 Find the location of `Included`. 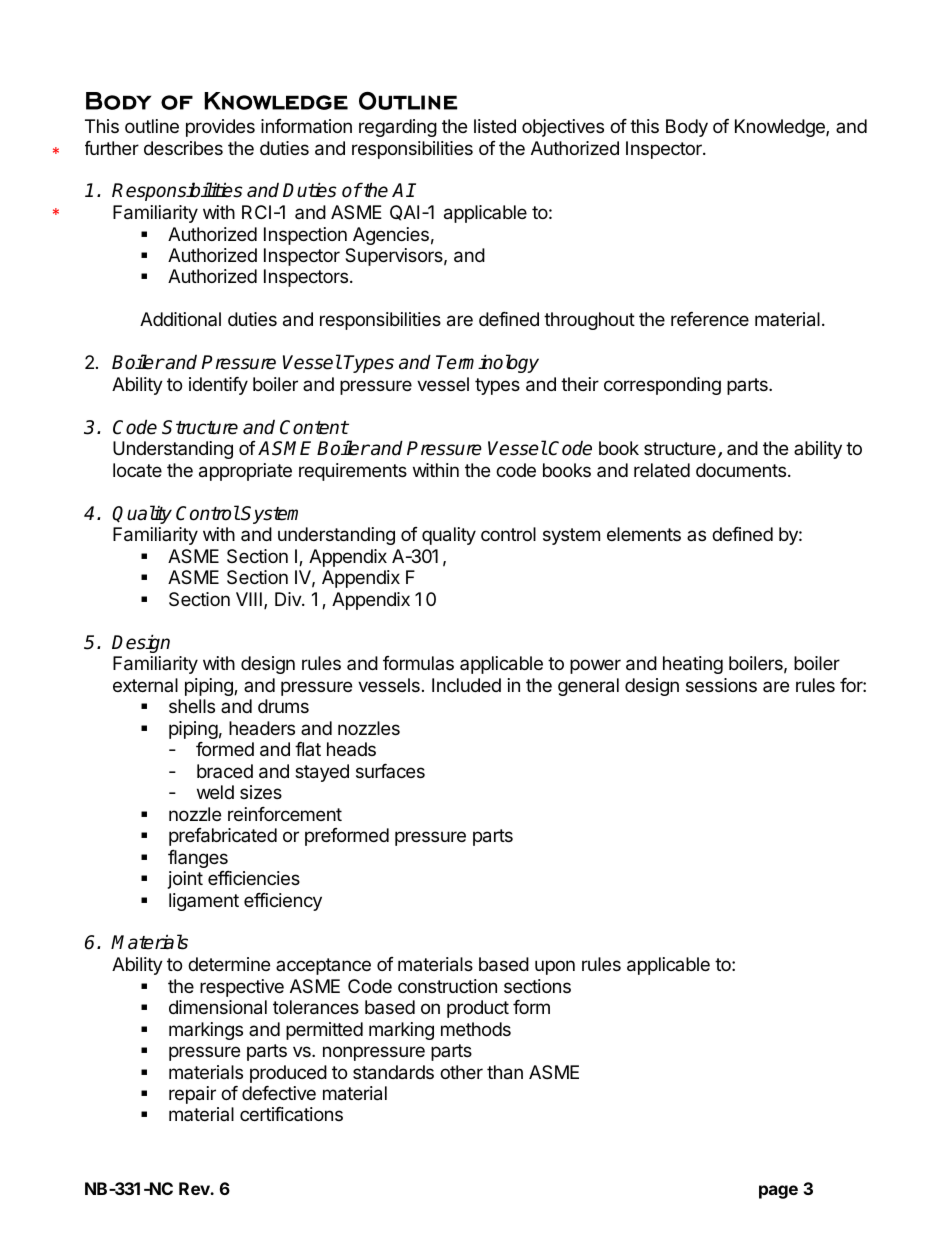

Included is located at coordinates (466, 685).
